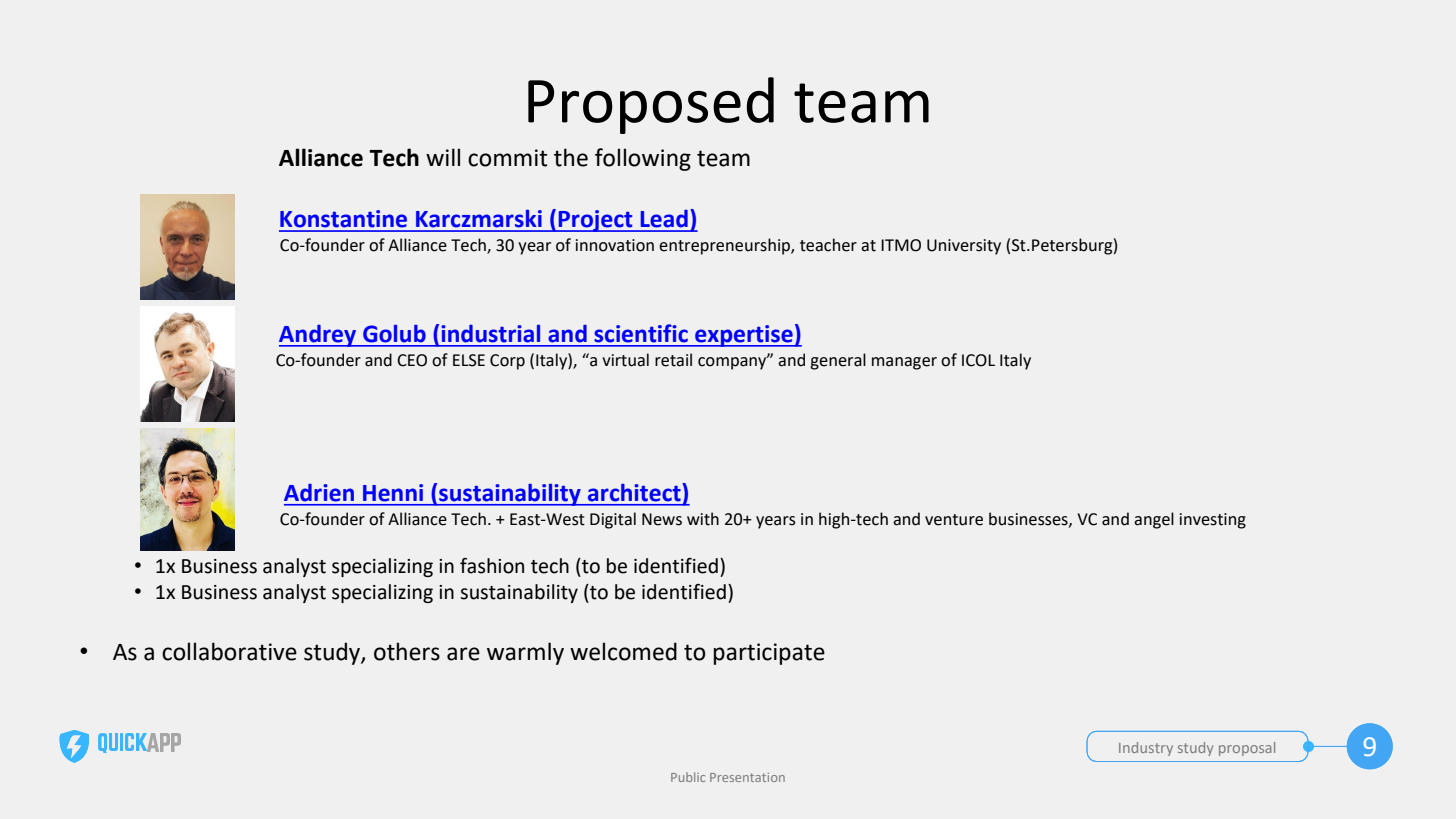 The height and width of the screenshot is (819, 1456). What do you see at coordinates (407, 651) in the screenshot?
I see `others` at bounding box center [407, 651].
